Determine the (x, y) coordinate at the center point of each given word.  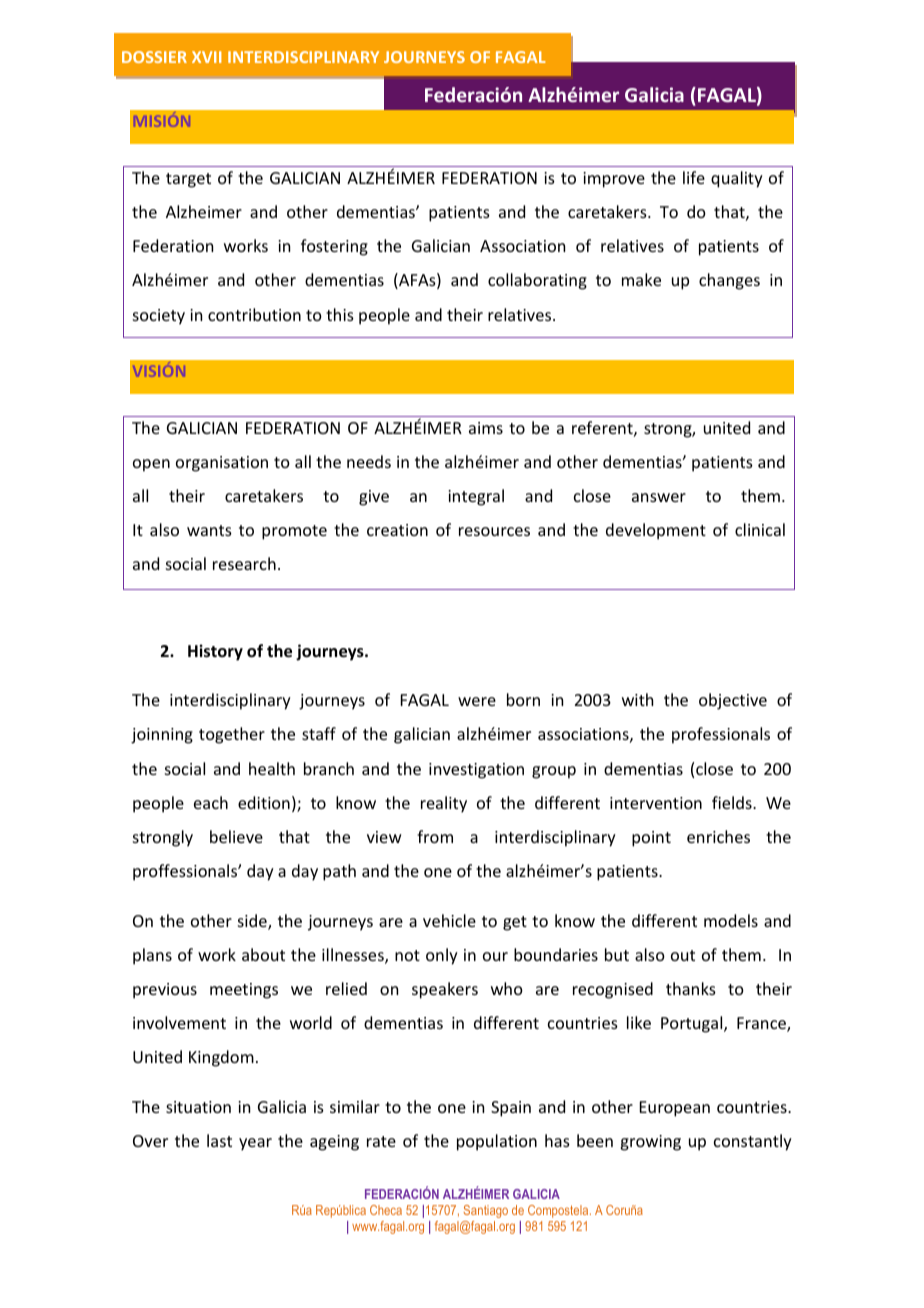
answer (659, 497)
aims (486, 428)
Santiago (485, 1211)
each (211, 802)
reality (444, 804)
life (694, 177)
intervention (656, 803)
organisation (222, 464)
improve (614, 180)
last (219, 1140)
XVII (207, 57)
